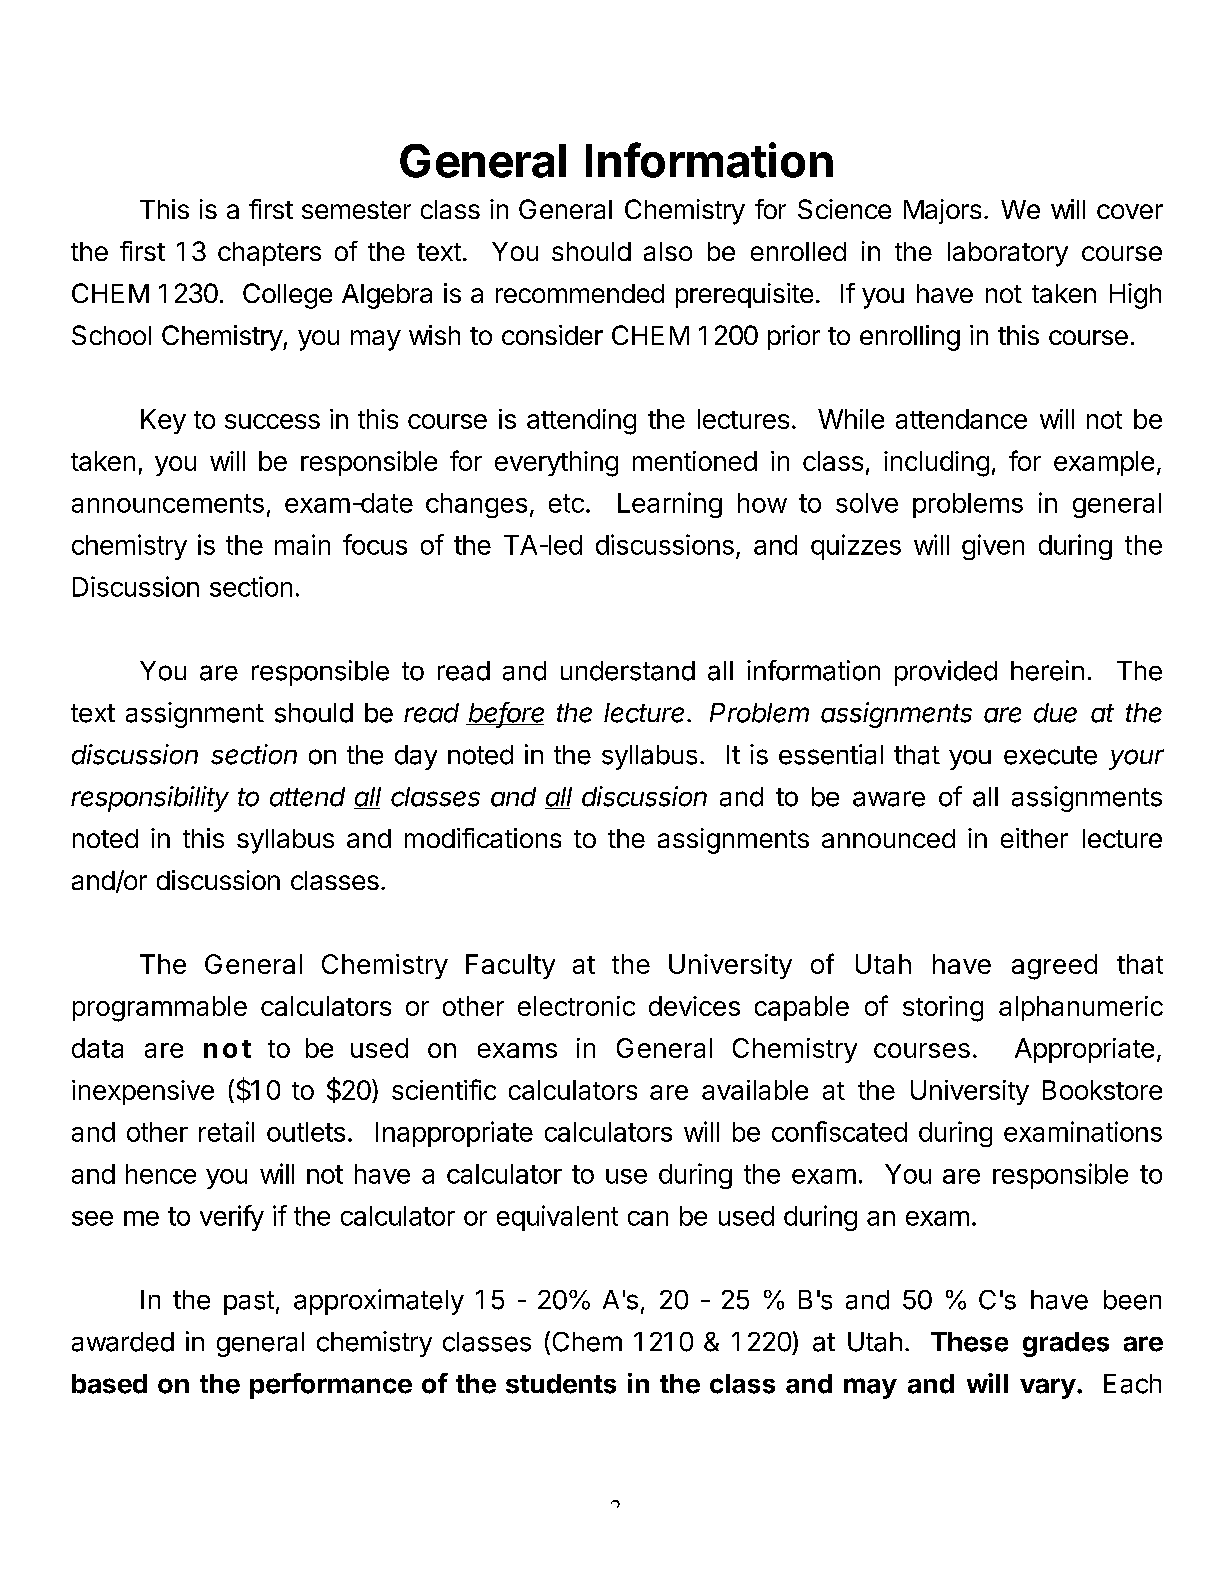  Describe the element at coordinates (1008, 254) in the screenshot. I see `laboratory` at that location.
